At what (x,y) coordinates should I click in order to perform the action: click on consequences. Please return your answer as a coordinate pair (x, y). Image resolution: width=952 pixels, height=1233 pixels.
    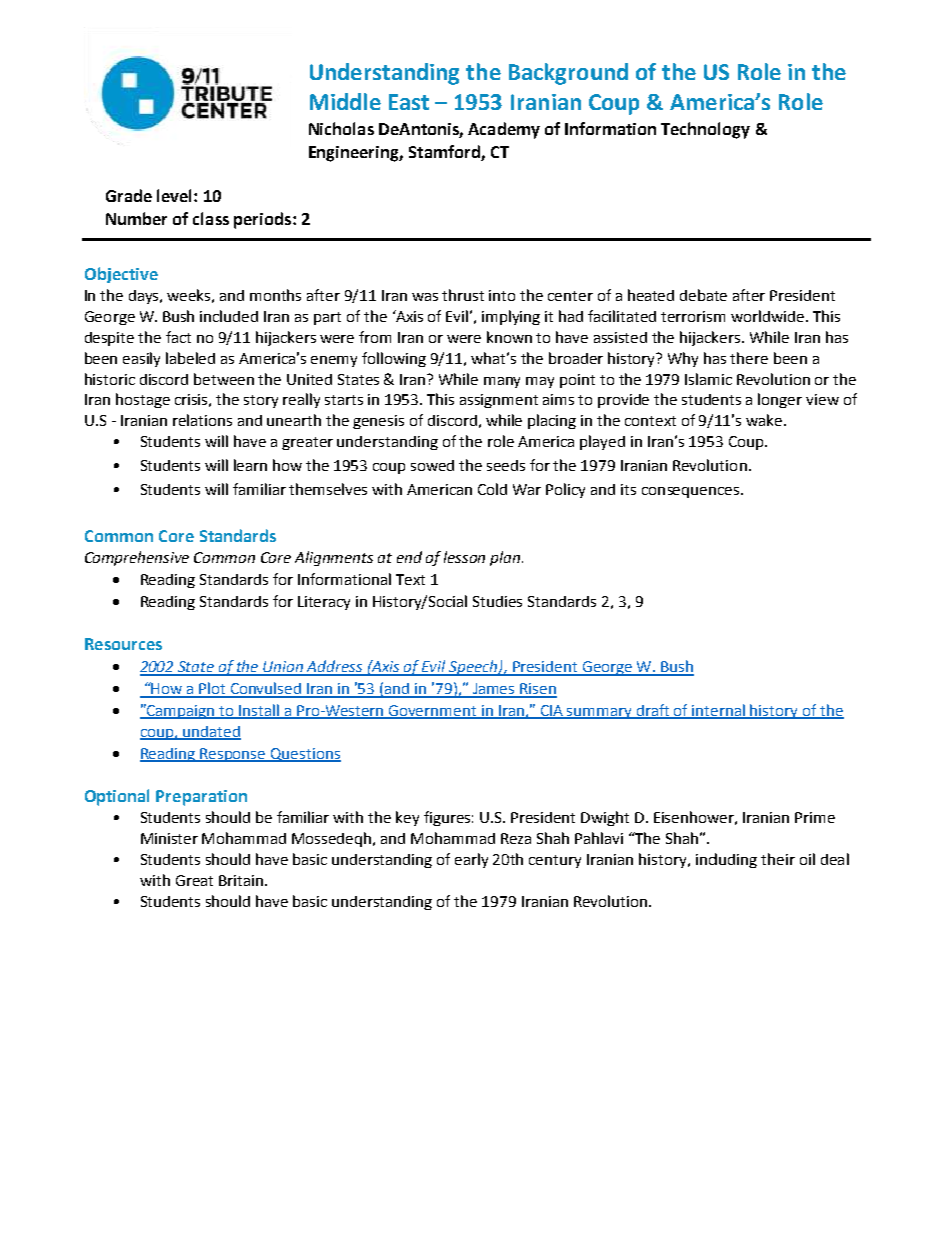
    Looking at the image, I should click on (690, 492).
